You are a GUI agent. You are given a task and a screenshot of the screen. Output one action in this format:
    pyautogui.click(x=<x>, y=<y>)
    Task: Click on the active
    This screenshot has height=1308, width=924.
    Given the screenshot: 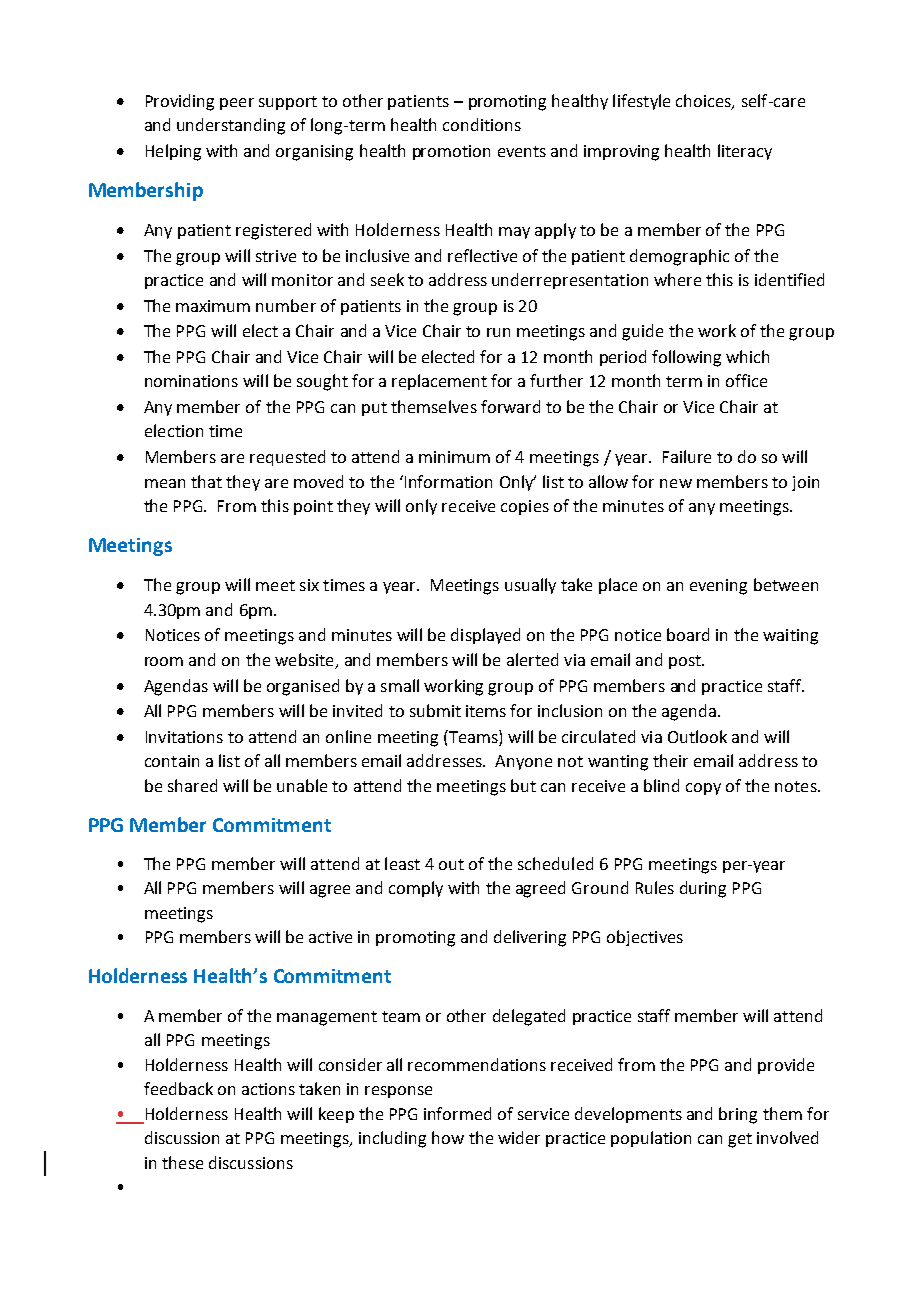 What is the action you would take?
    pyautogui.click(x=330, y=937)
